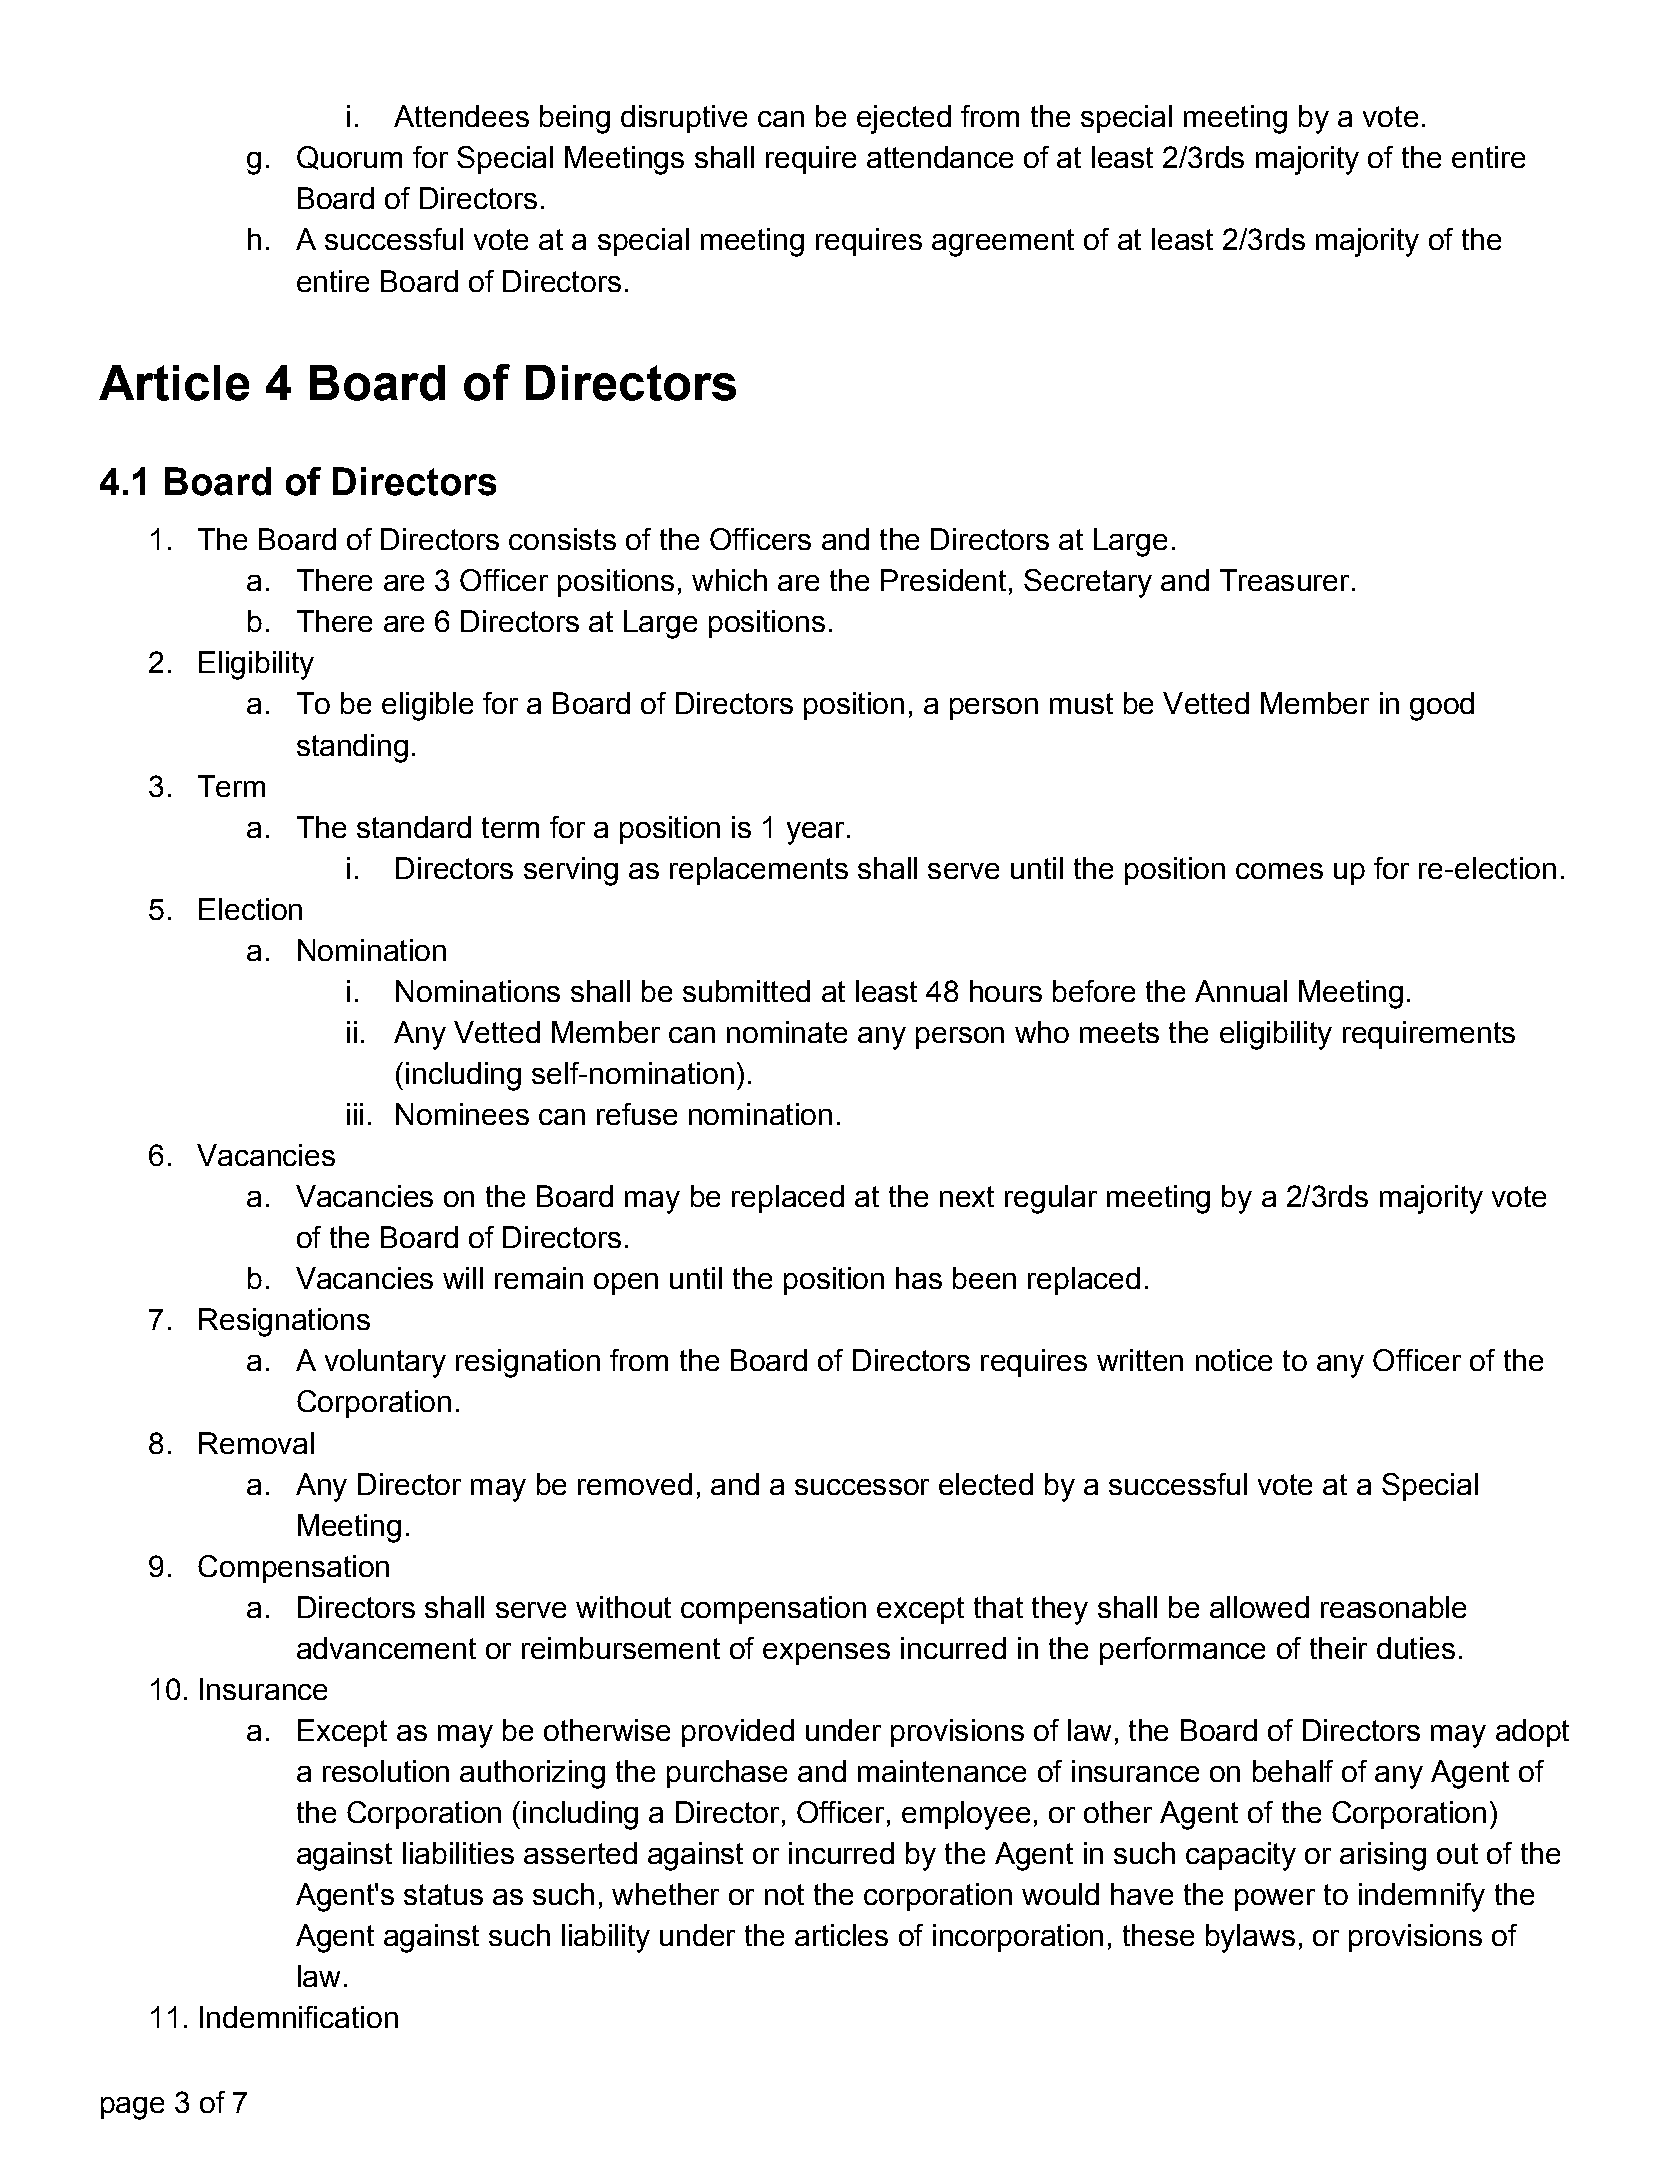  What do you see at coordinates (759, 871) in the screenshot?
I see `replacements` at bounding box center [759, 871].
